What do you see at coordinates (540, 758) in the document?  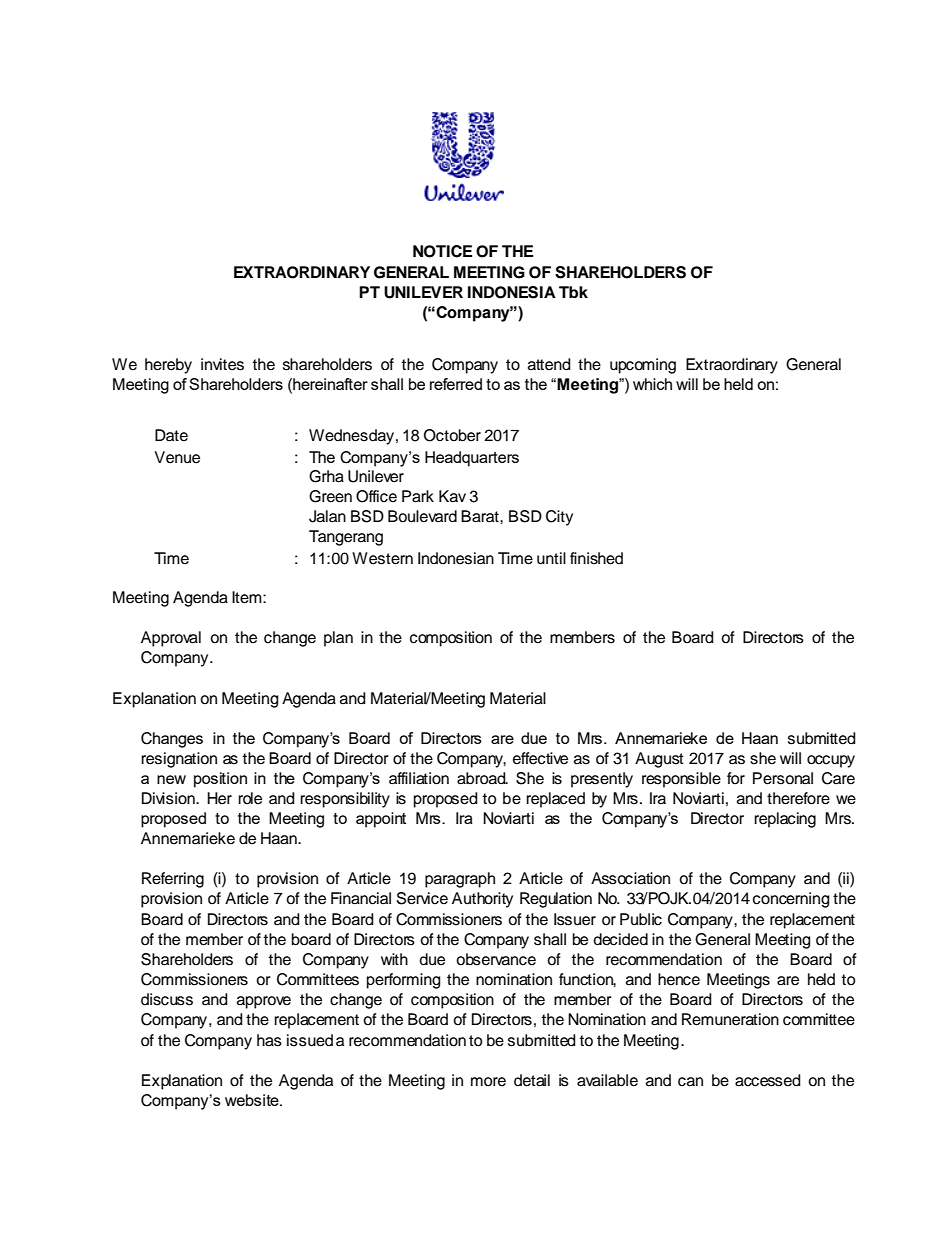 I see `effective` at bounding box center [540, 758].
